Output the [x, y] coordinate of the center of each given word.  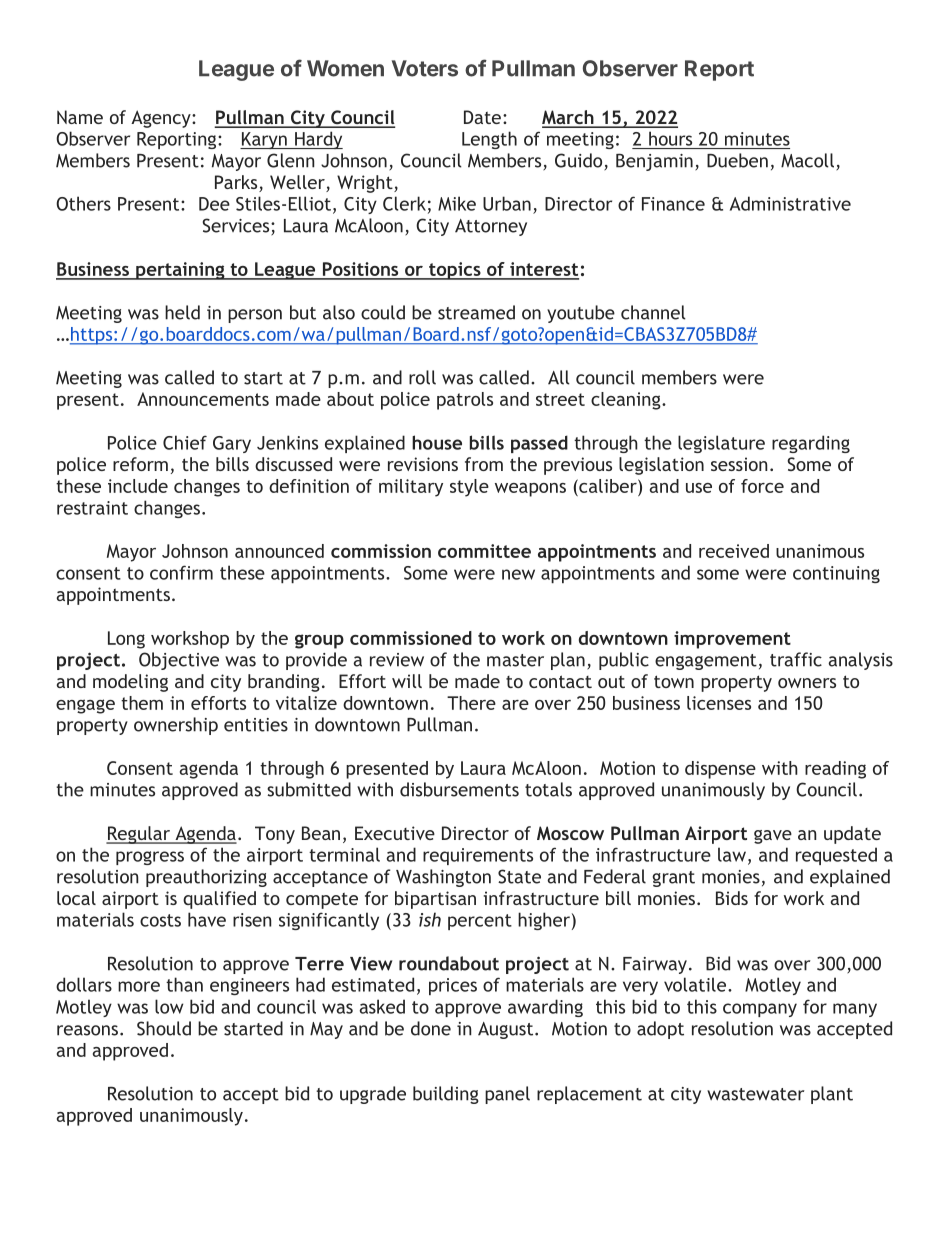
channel [653, 312]
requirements [478, 856]
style [469, 488]
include [138, 486]
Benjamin [654, 162]
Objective [179, 661]
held [182, 312]
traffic [796, 659]
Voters [425, 68]
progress [150, 858]
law [732, 854]
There [471, 703]
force [762, 486]
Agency [162, 119]
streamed [476, 312]
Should [164, 1028]
